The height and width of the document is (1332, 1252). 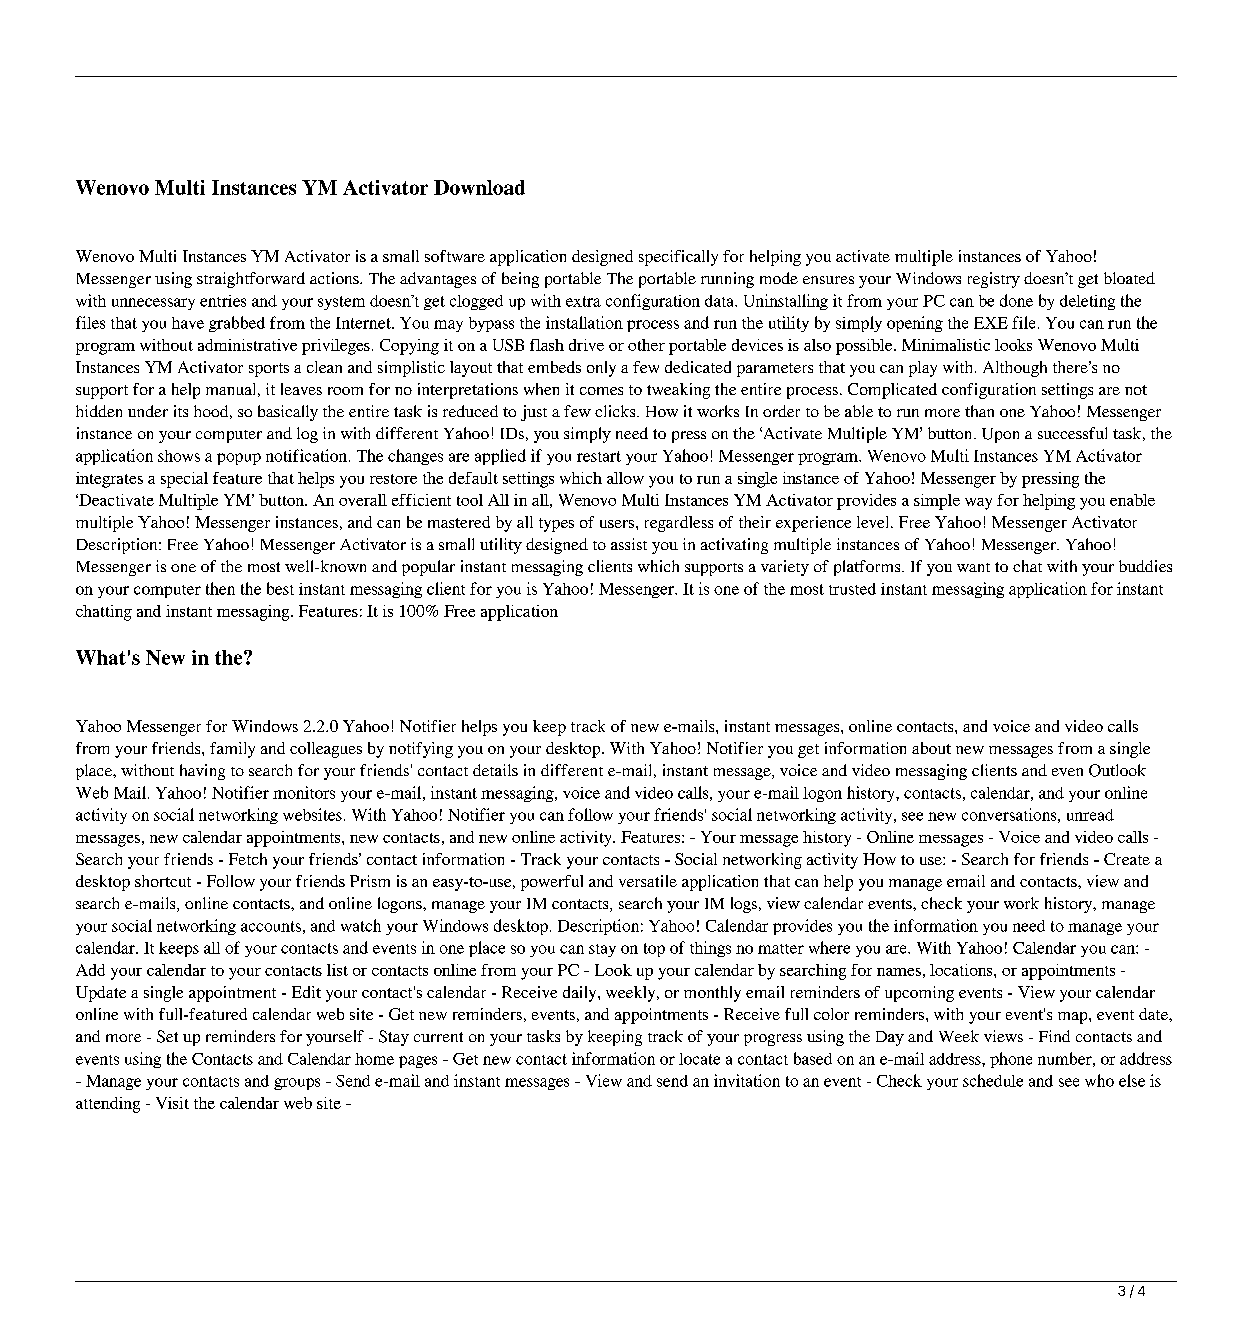 I want to click on straightforward, so click(x=251, y=280).
